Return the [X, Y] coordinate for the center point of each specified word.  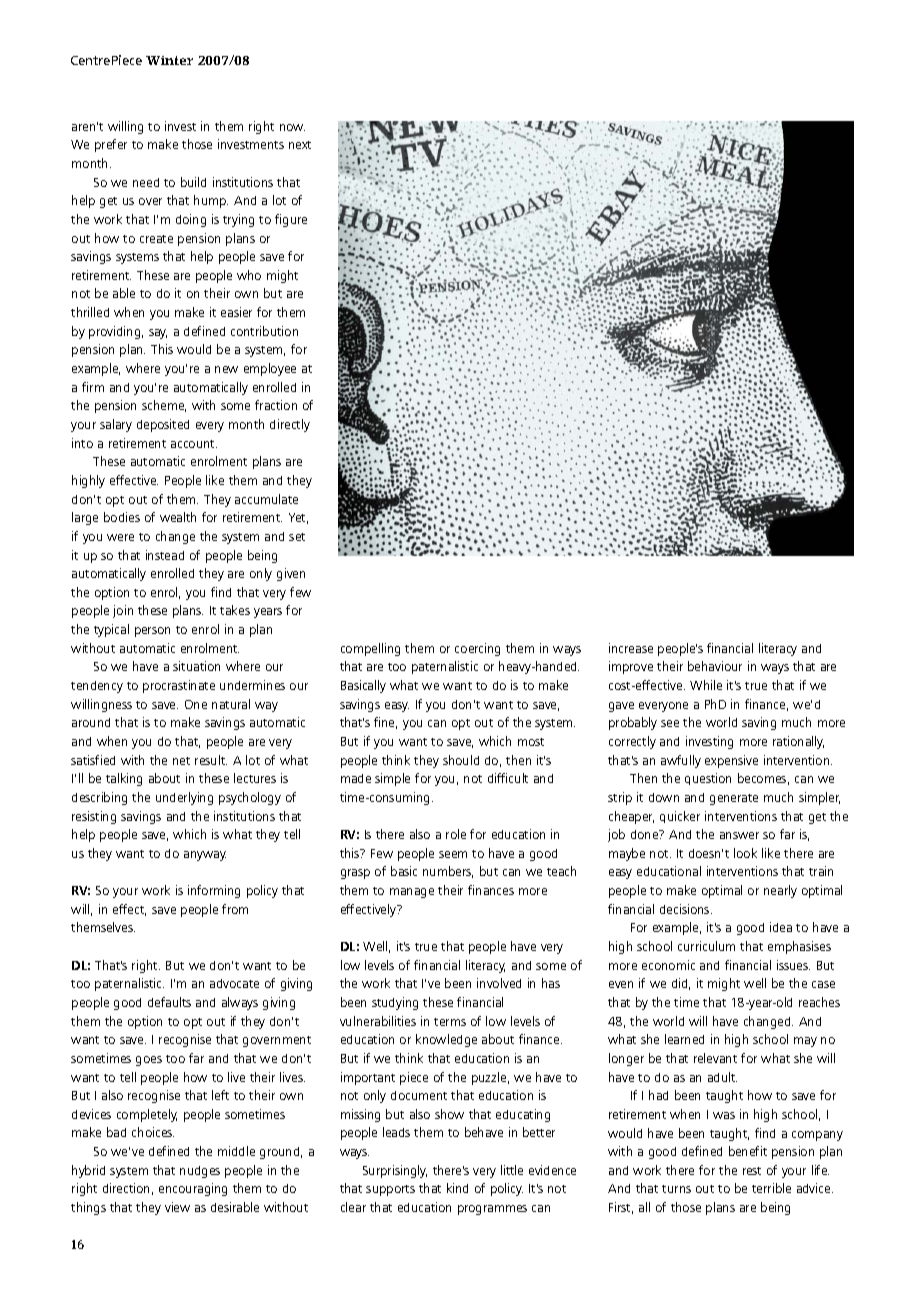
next [300, 145]
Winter [169, 60]
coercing [477, 649]
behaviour [715, 666]
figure [291, 220]
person [152, 632]
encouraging [193, 1189]
